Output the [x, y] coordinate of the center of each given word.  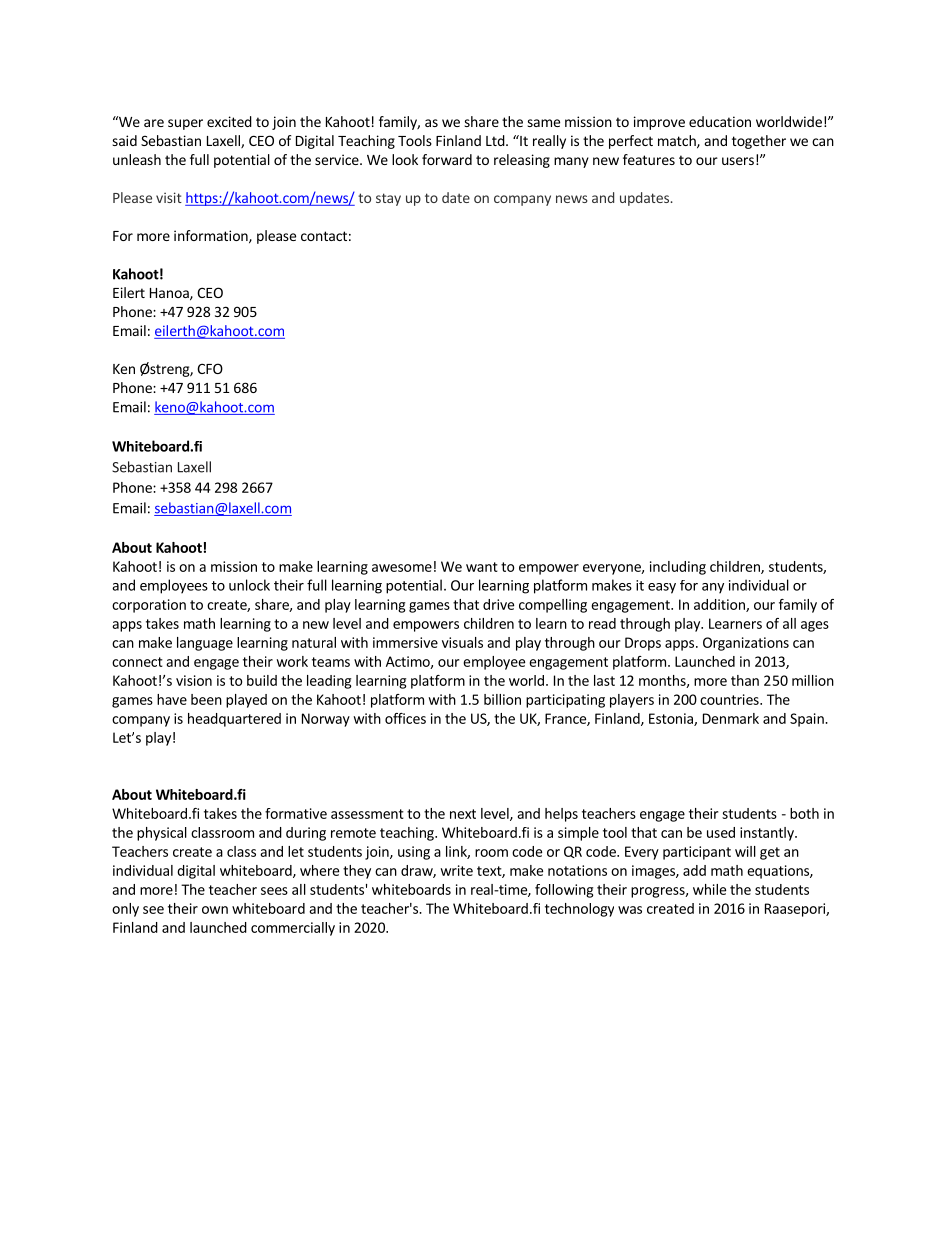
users [738, 161]
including [678, 568]
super [185, 124]
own [215, 910]
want [482, 567]
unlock [249, 585]
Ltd [495, 140]
